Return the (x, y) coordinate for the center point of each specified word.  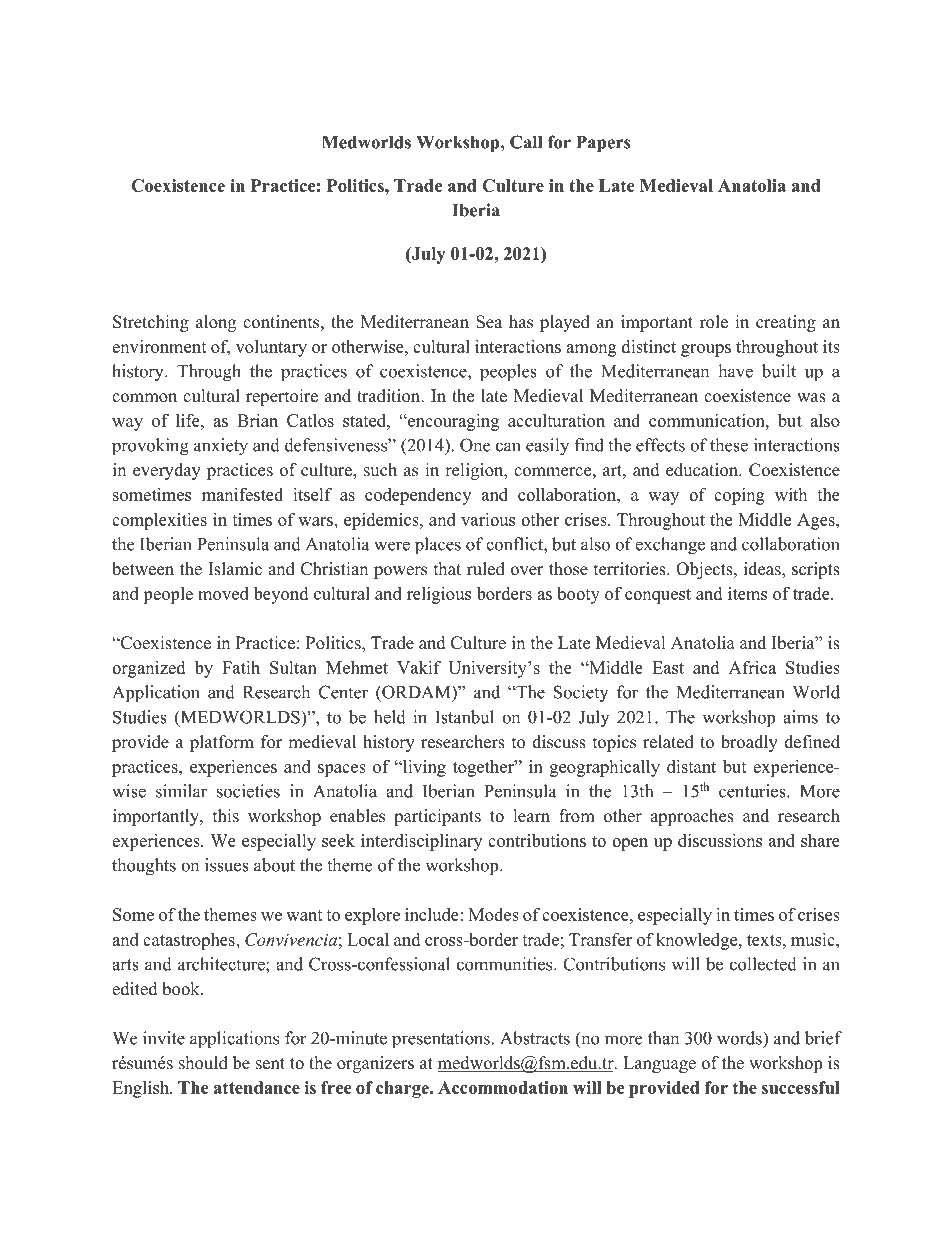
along (216, 323)
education (703, 470)
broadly (749, 743)
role (714, 322)
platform (222, 743)
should (203, 1063)
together (484, 768)
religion (475, 471)
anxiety (221, 447)
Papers (603, 144)
